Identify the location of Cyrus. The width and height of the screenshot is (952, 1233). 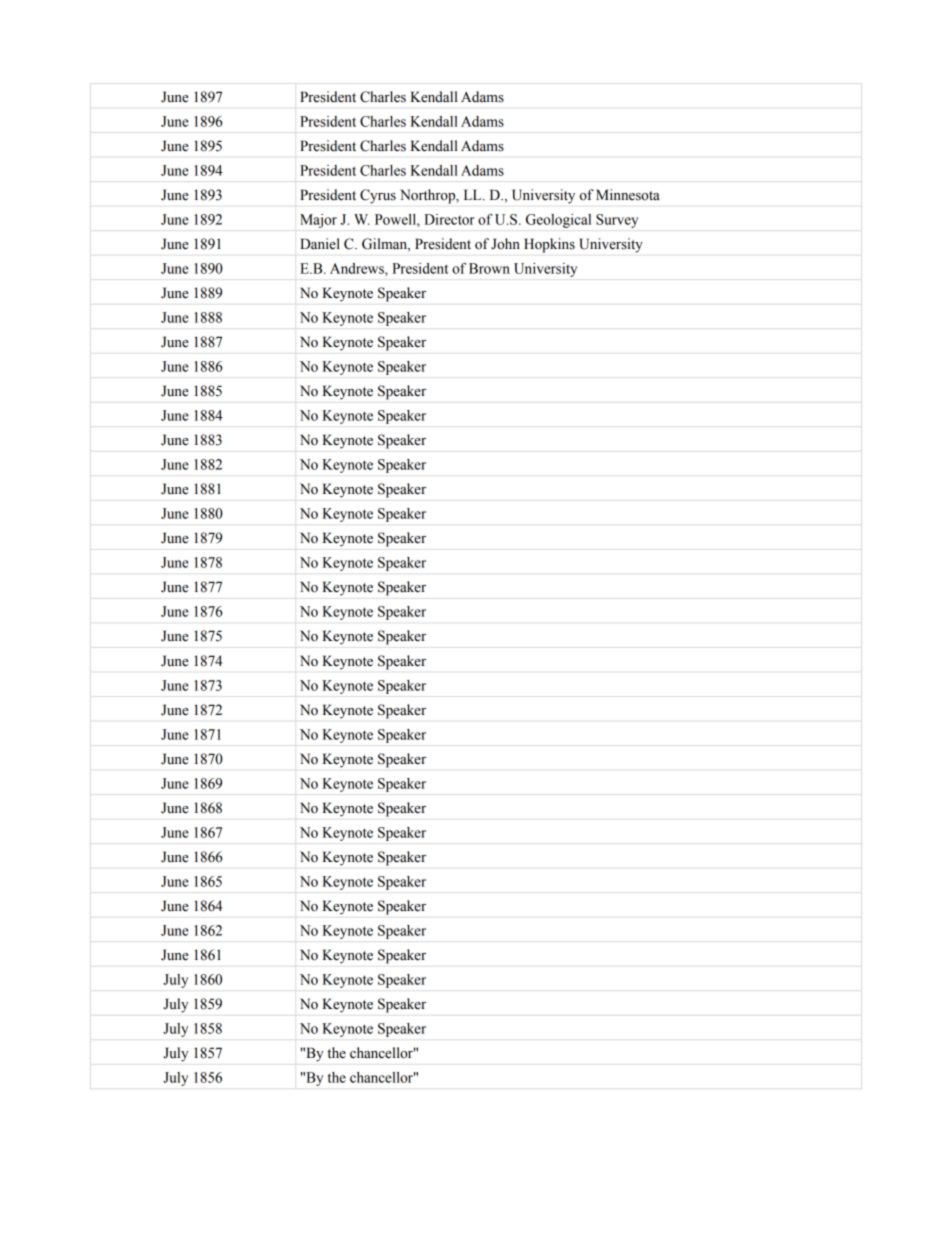
(378, 196).
